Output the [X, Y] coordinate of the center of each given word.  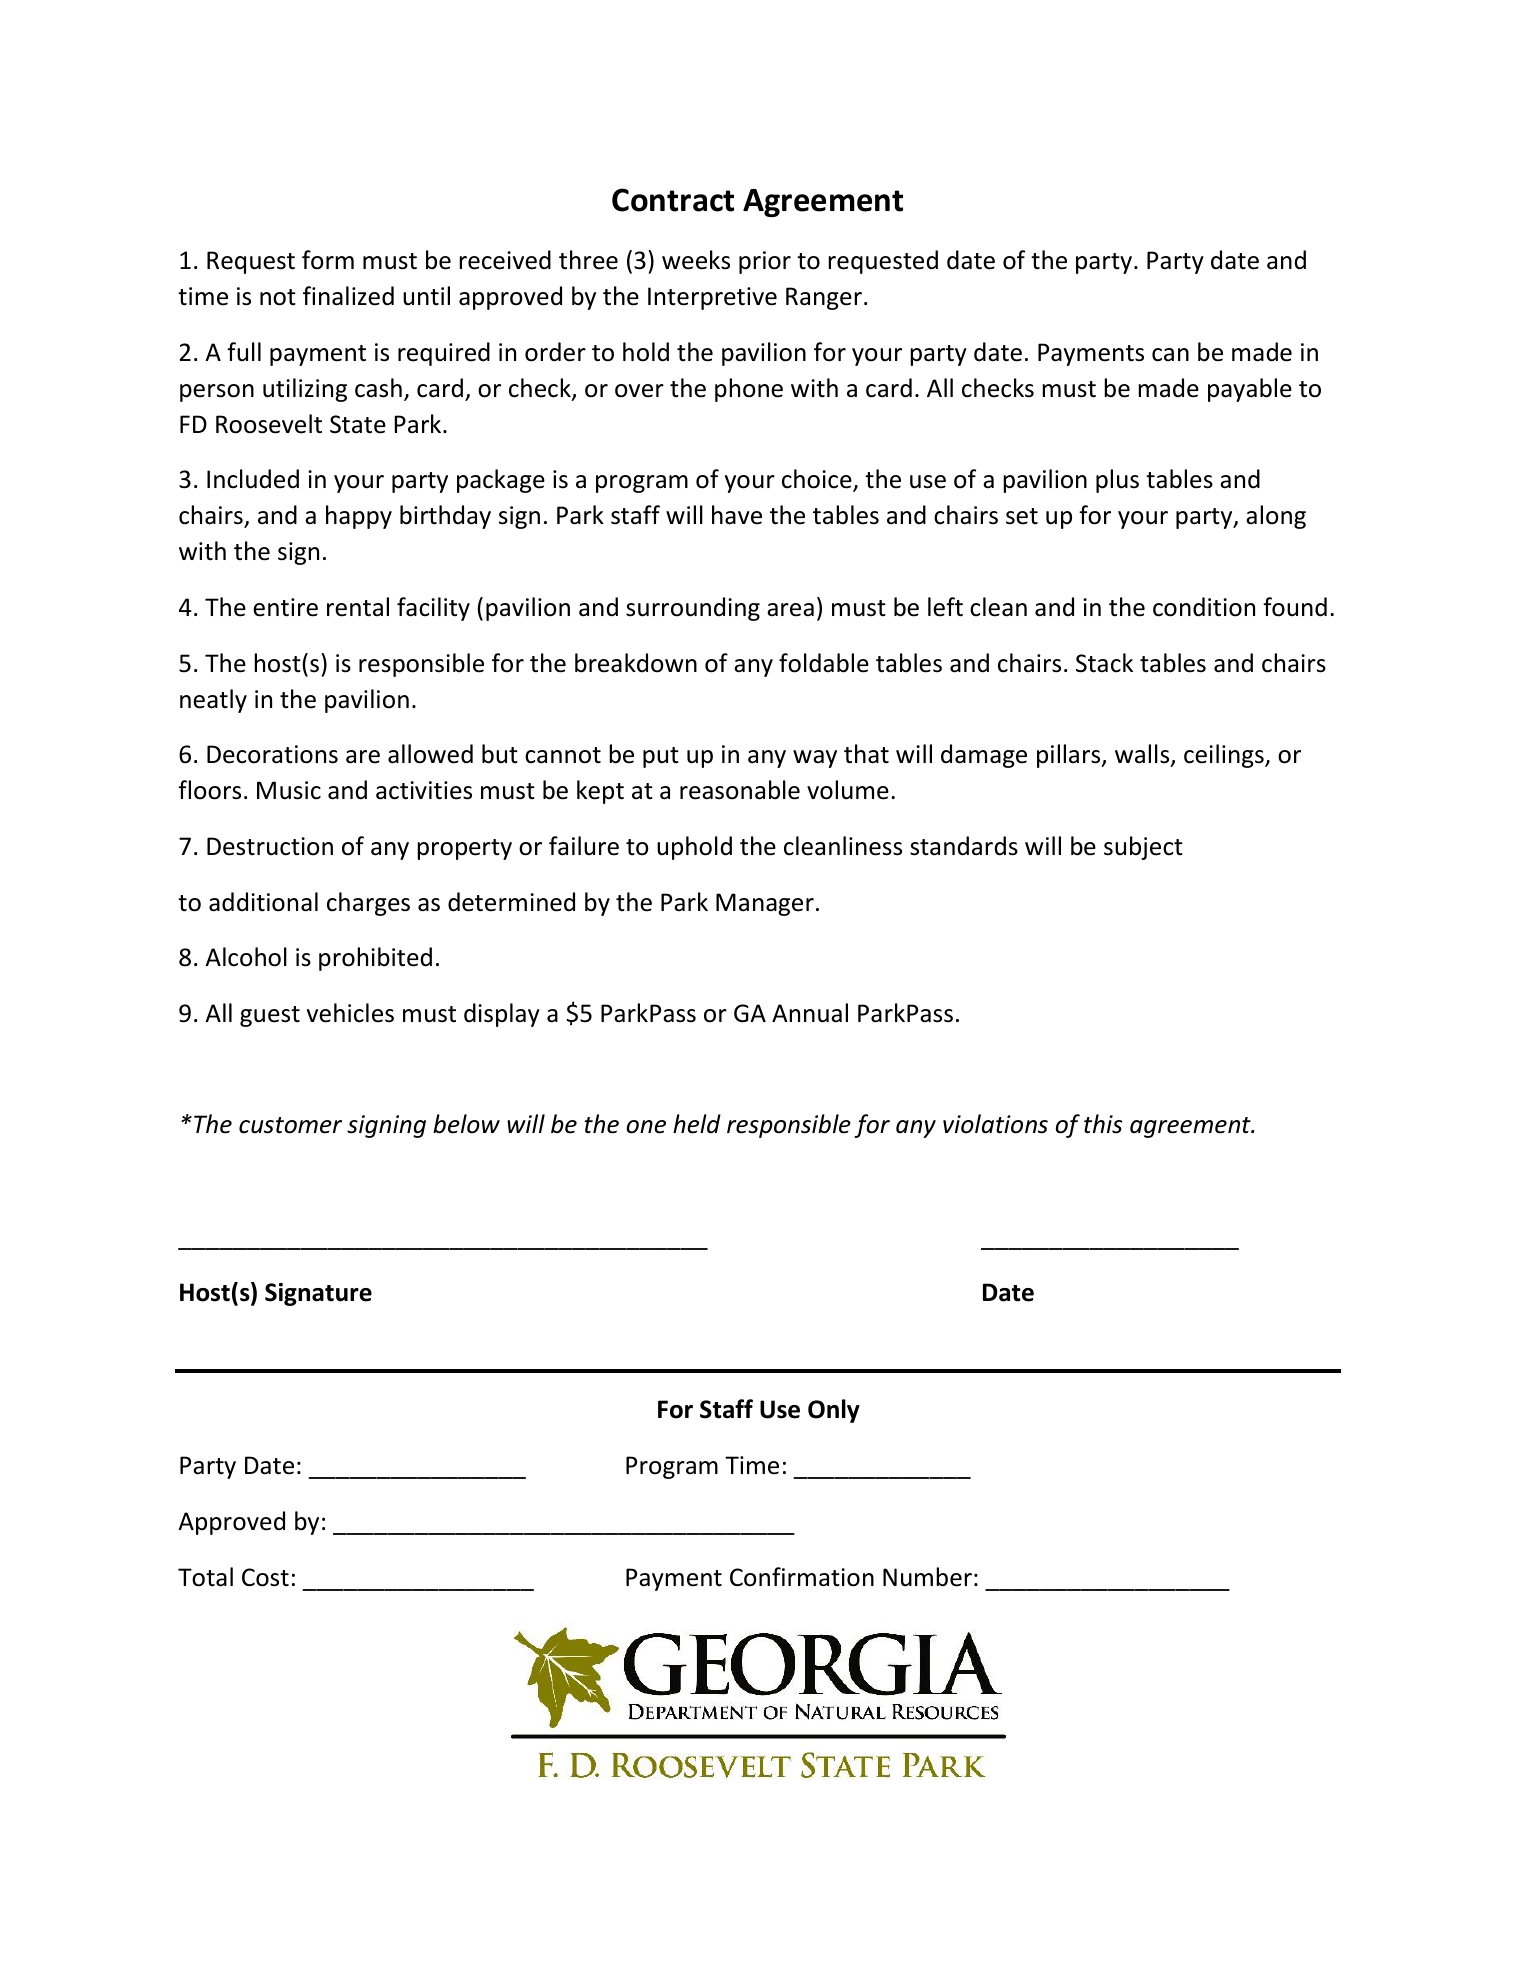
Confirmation [802, 1577]
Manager [765, 904]
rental [358, 607]
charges [368, 904]
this [1103, 1124]
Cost [265, 1577]
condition [1204, 607]
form [328, 260]
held [697, 1124]
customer [290, 1125]
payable [1250, 390]
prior [765, 262]
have [737, 515]
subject [1143, 848]
